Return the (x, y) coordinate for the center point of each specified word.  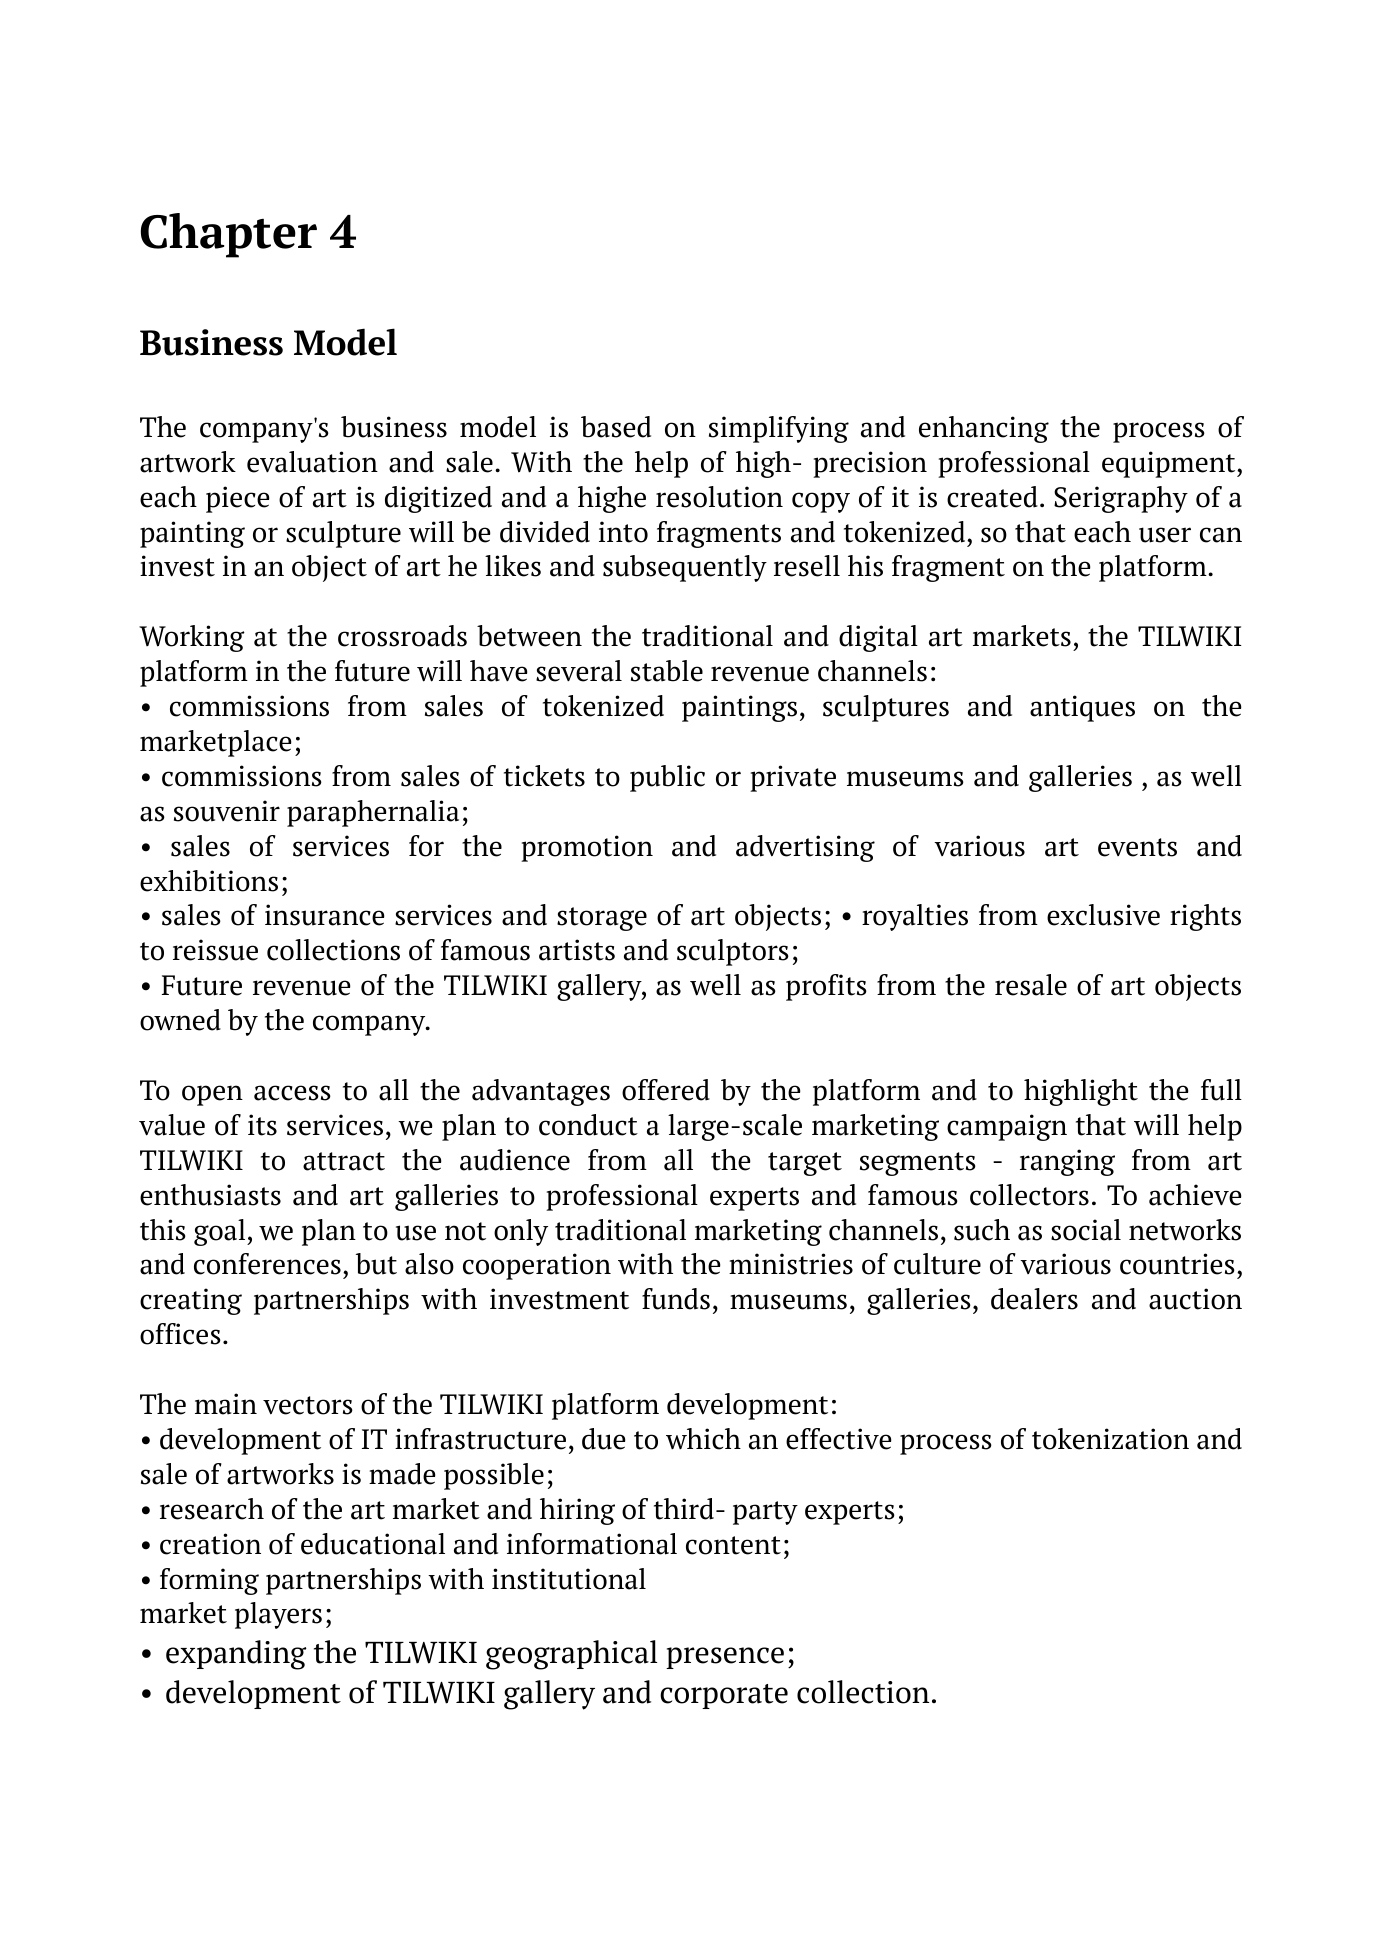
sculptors (733, 952)
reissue (215, 950)
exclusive (1103, 915)
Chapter (229, 235)
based (616, 427)
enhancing (984, 429)
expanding (236, 1655)
